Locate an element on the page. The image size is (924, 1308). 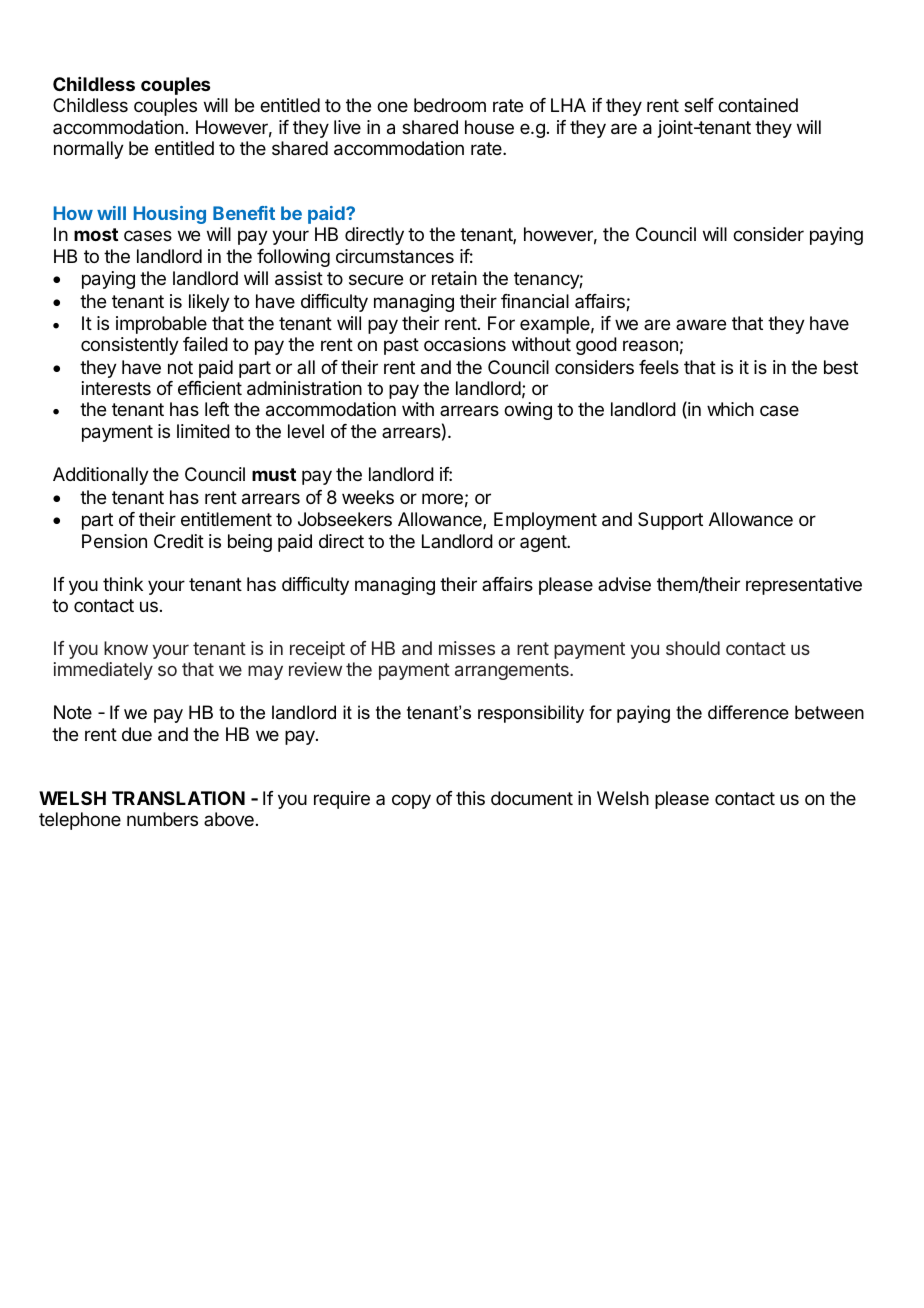
know is located at coordinates (126, 648).
